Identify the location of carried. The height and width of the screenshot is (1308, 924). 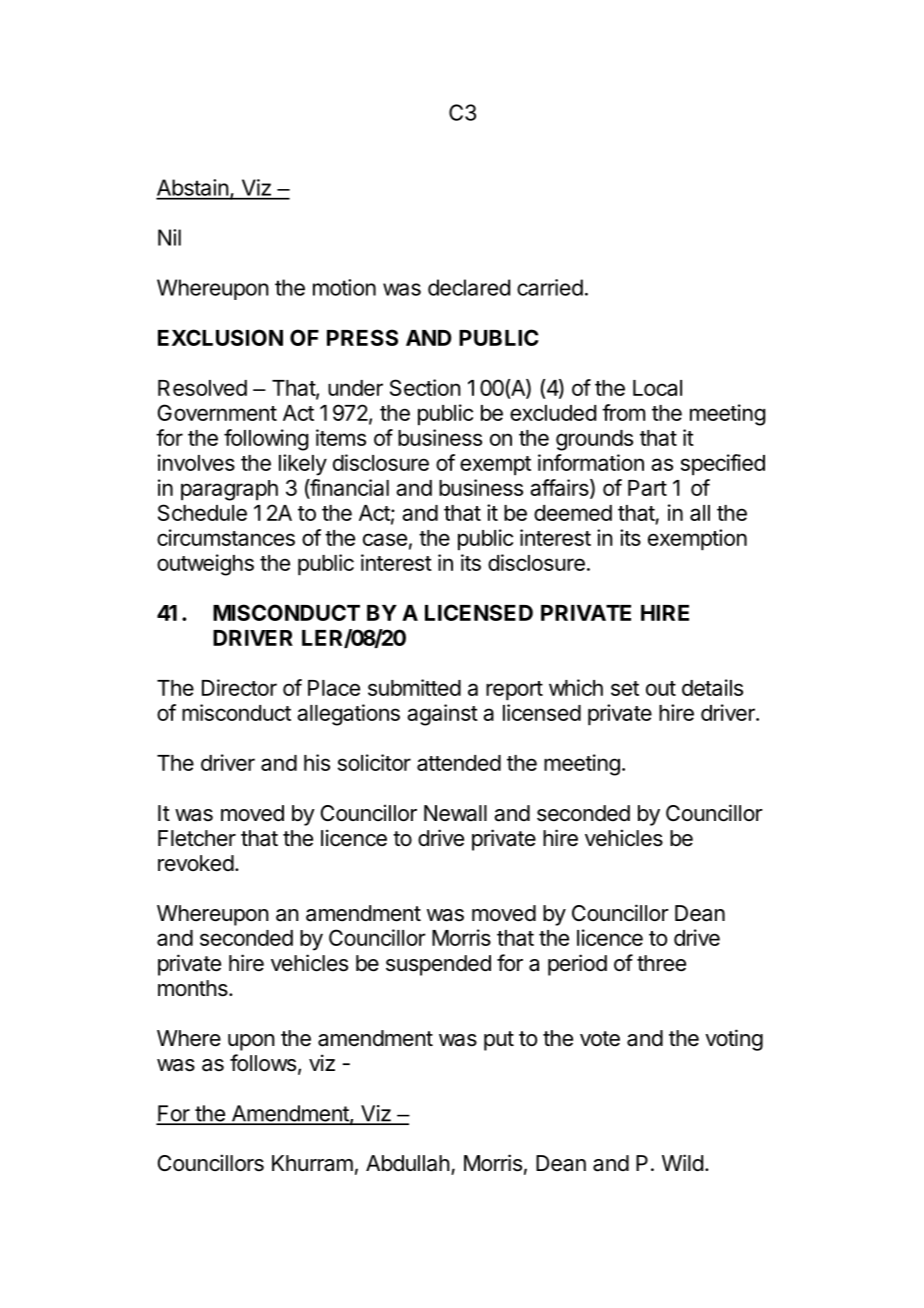
(550, 287).
